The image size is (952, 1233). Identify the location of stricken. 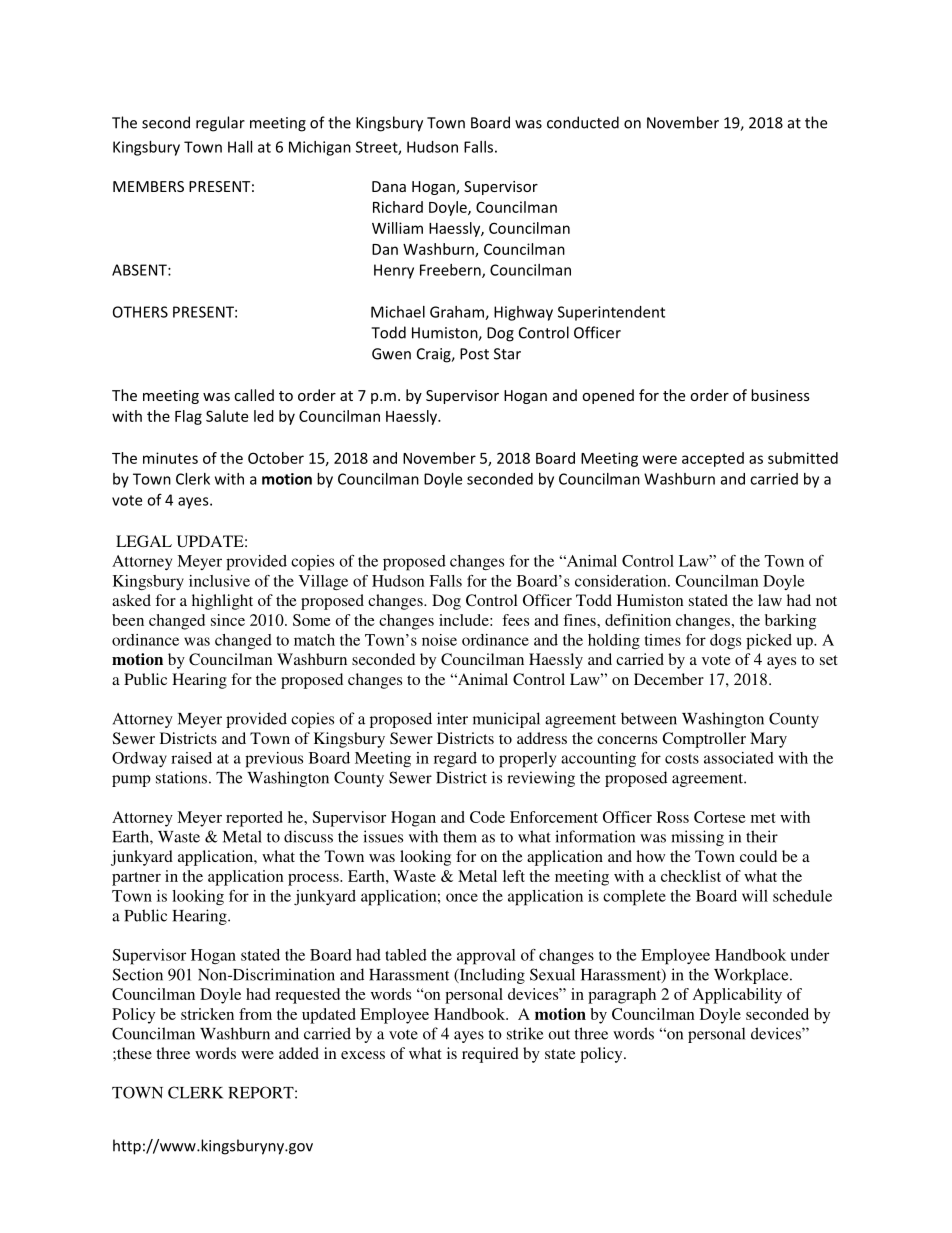
(207, 1014).
